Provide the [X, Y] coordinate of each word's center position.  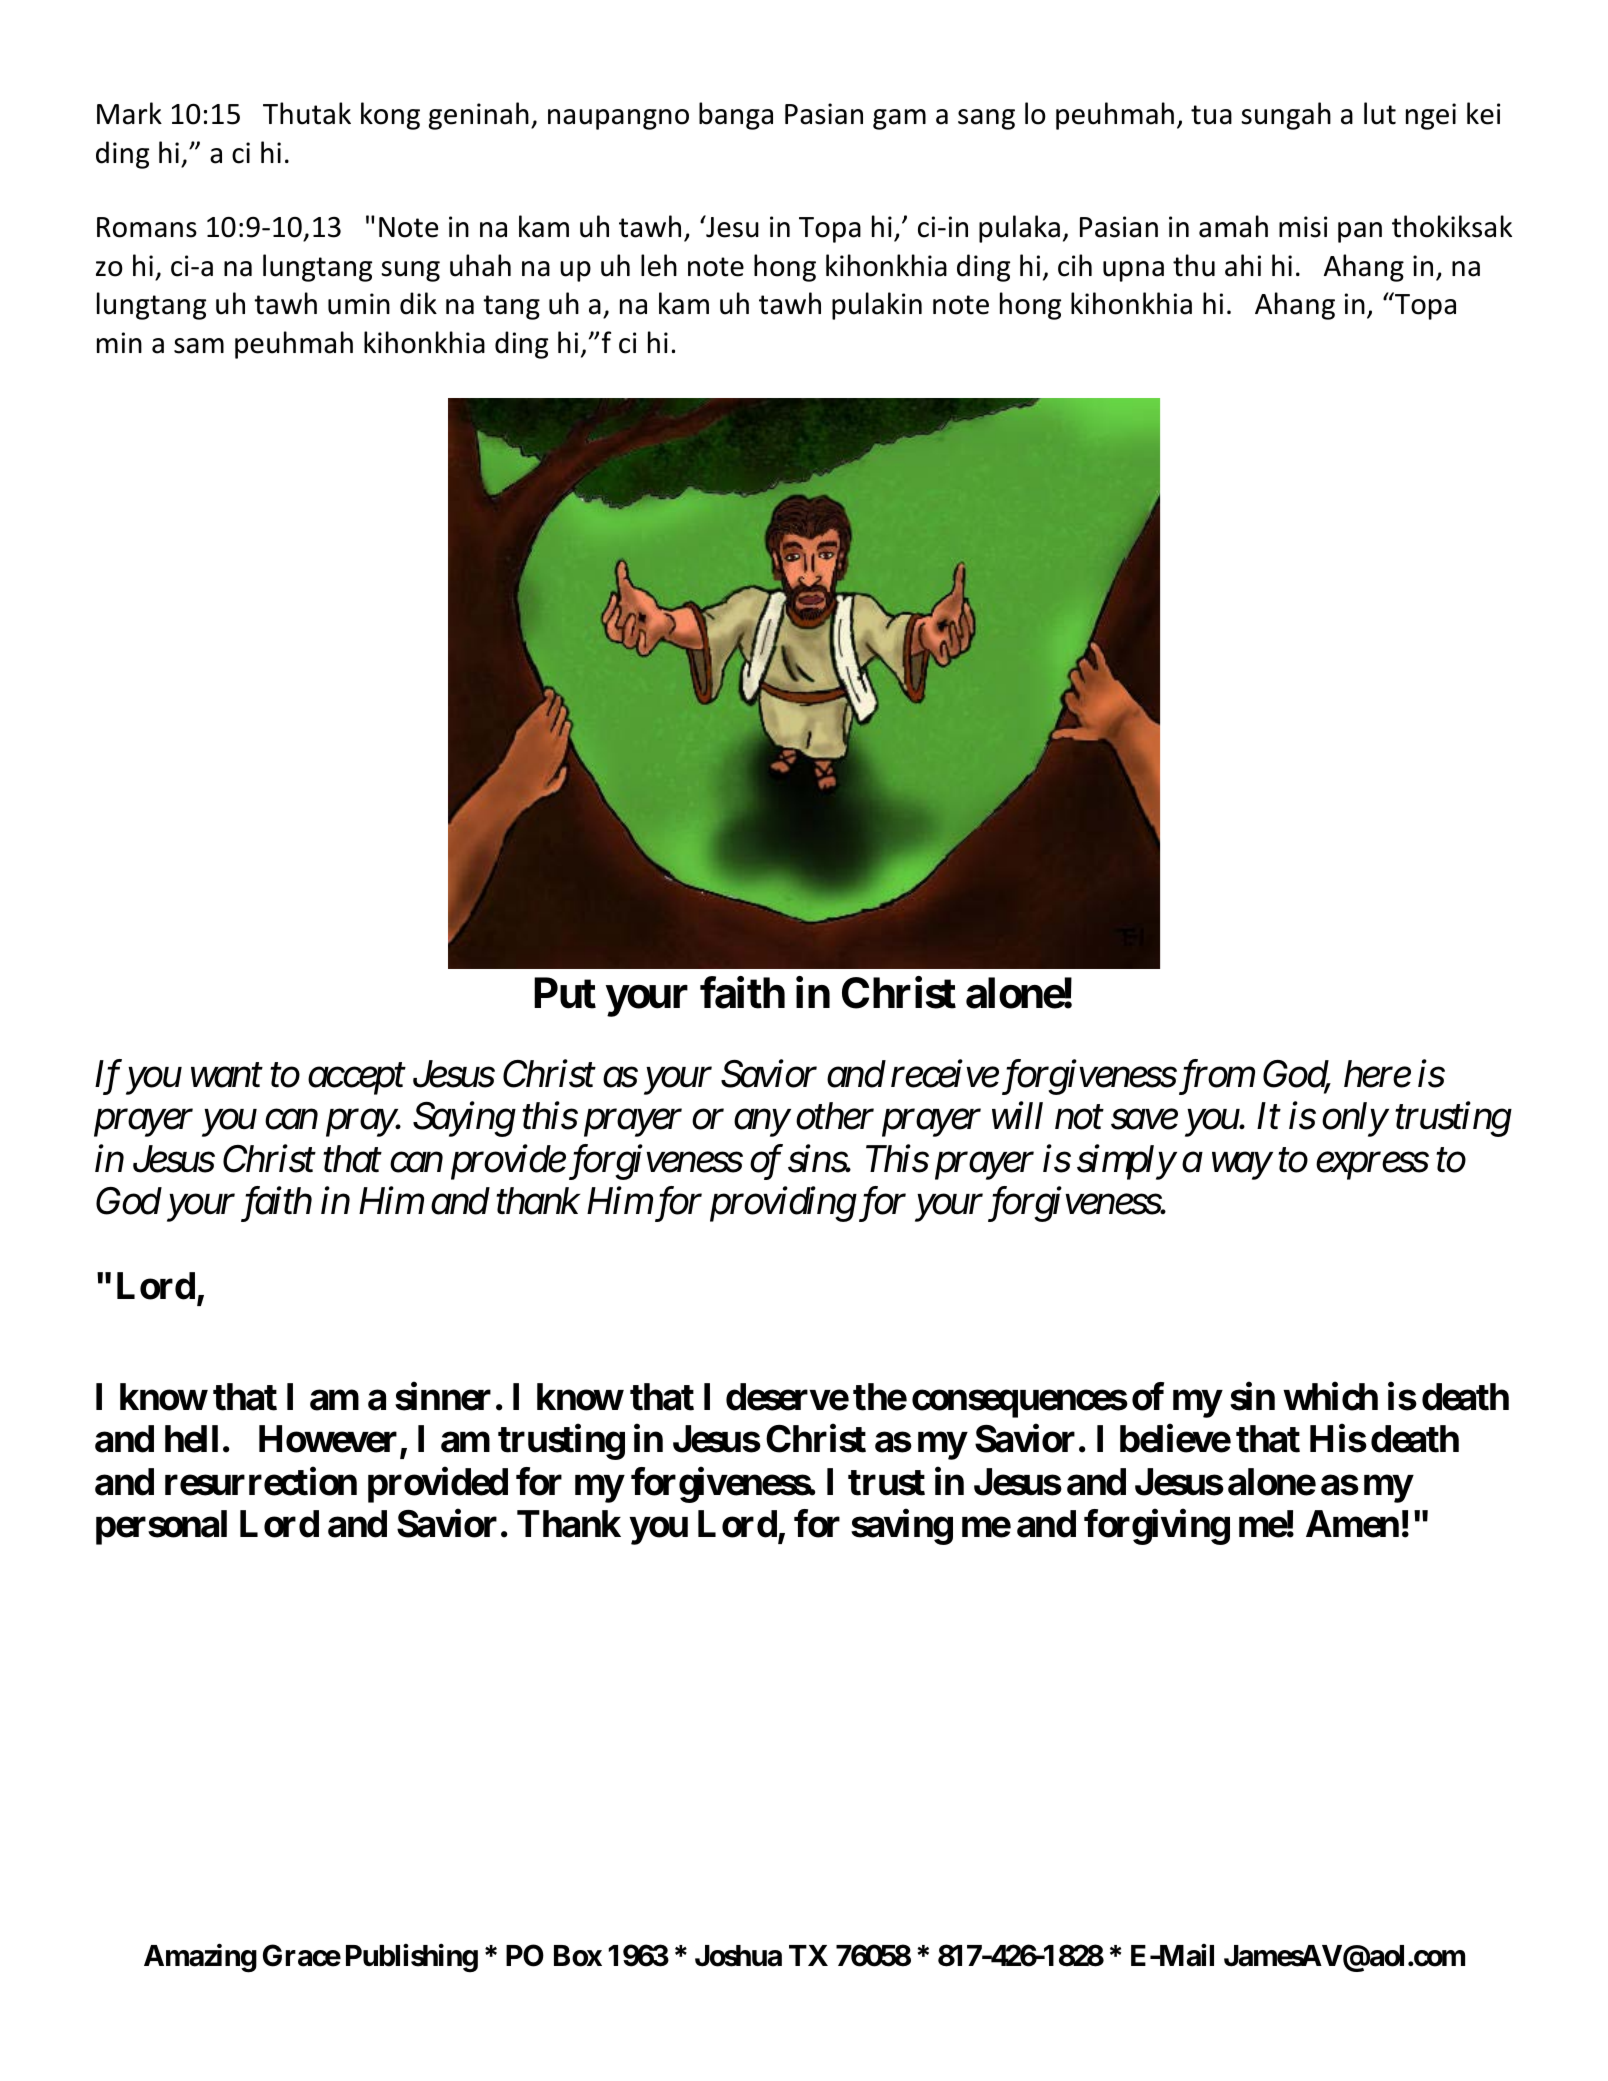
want [227, 1076]
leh [659, 265]
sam [199, 346]
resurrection [261, 1481]
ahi [1243, 265]
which [1330, 1397]
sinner [443, 1397]
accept [357, 1080]
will [1017, 1115]
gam [899, 119]
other [835, 1116]
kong [390, 116]
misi [1303, 227]
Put [565, 993]
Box [578, 1956]
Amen [1352, 1524]
